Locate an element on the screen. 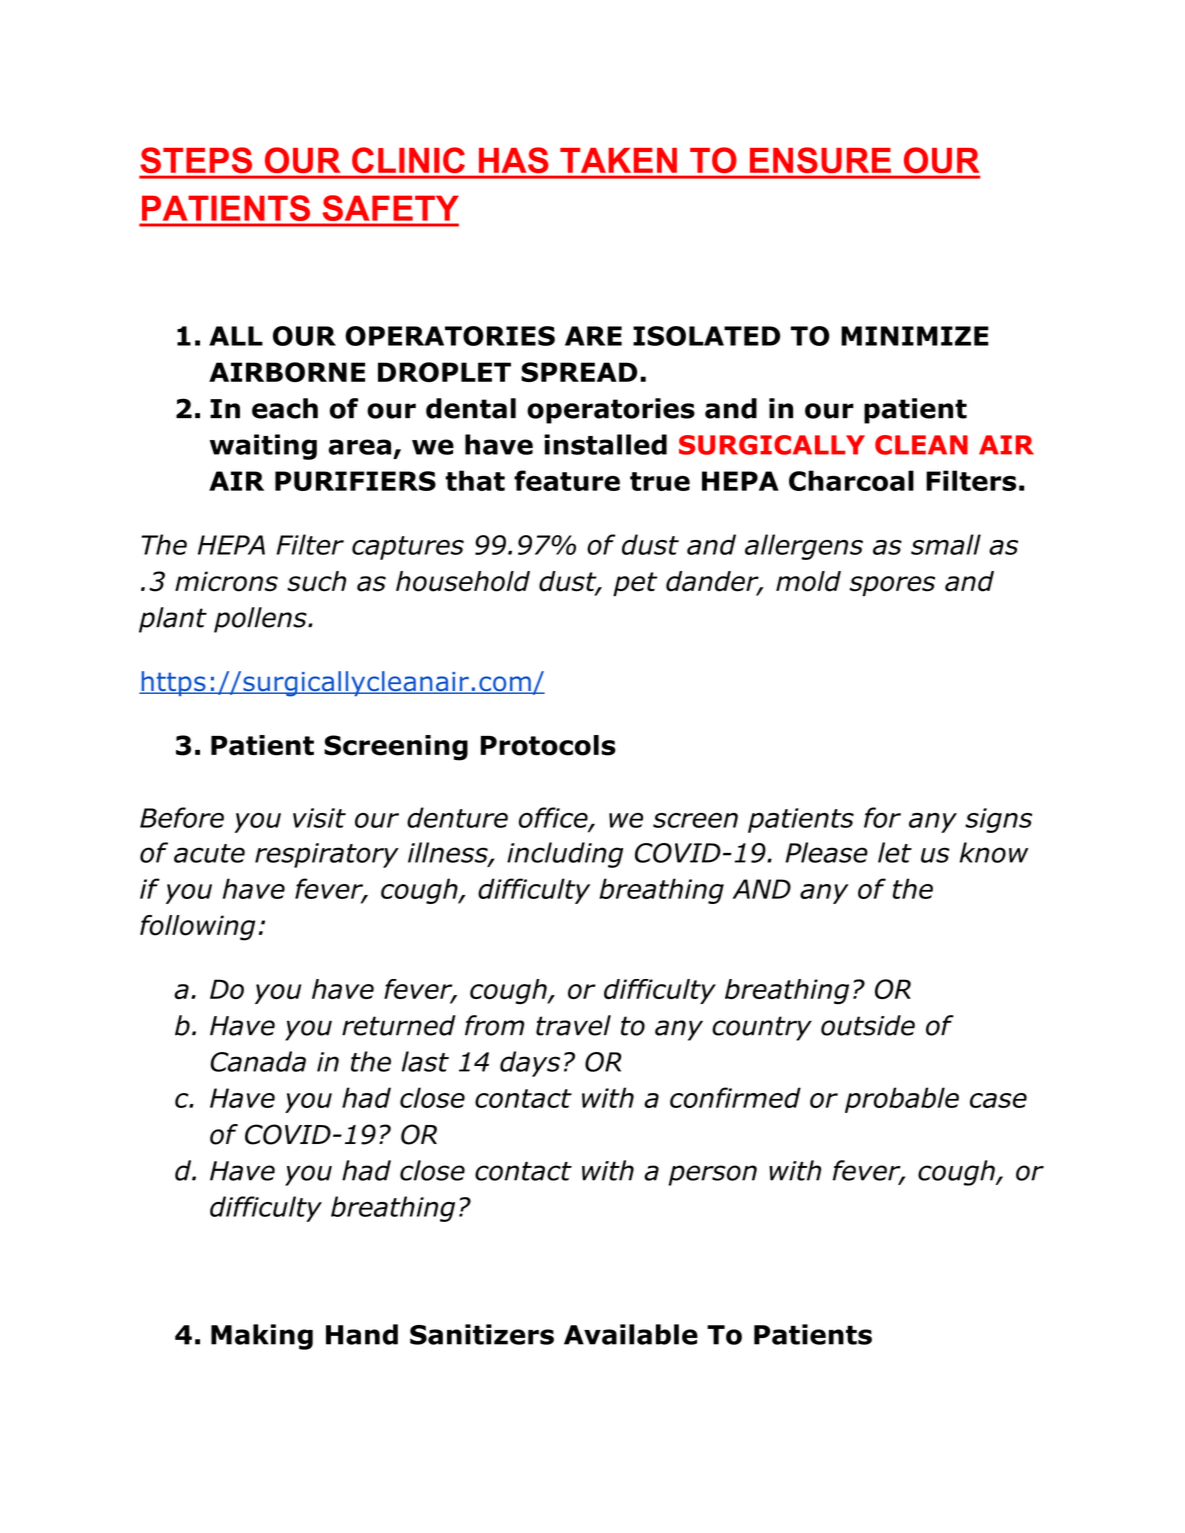 This screenshot has height=1533, width=1185. visit is located at coordinates (319, 818).
